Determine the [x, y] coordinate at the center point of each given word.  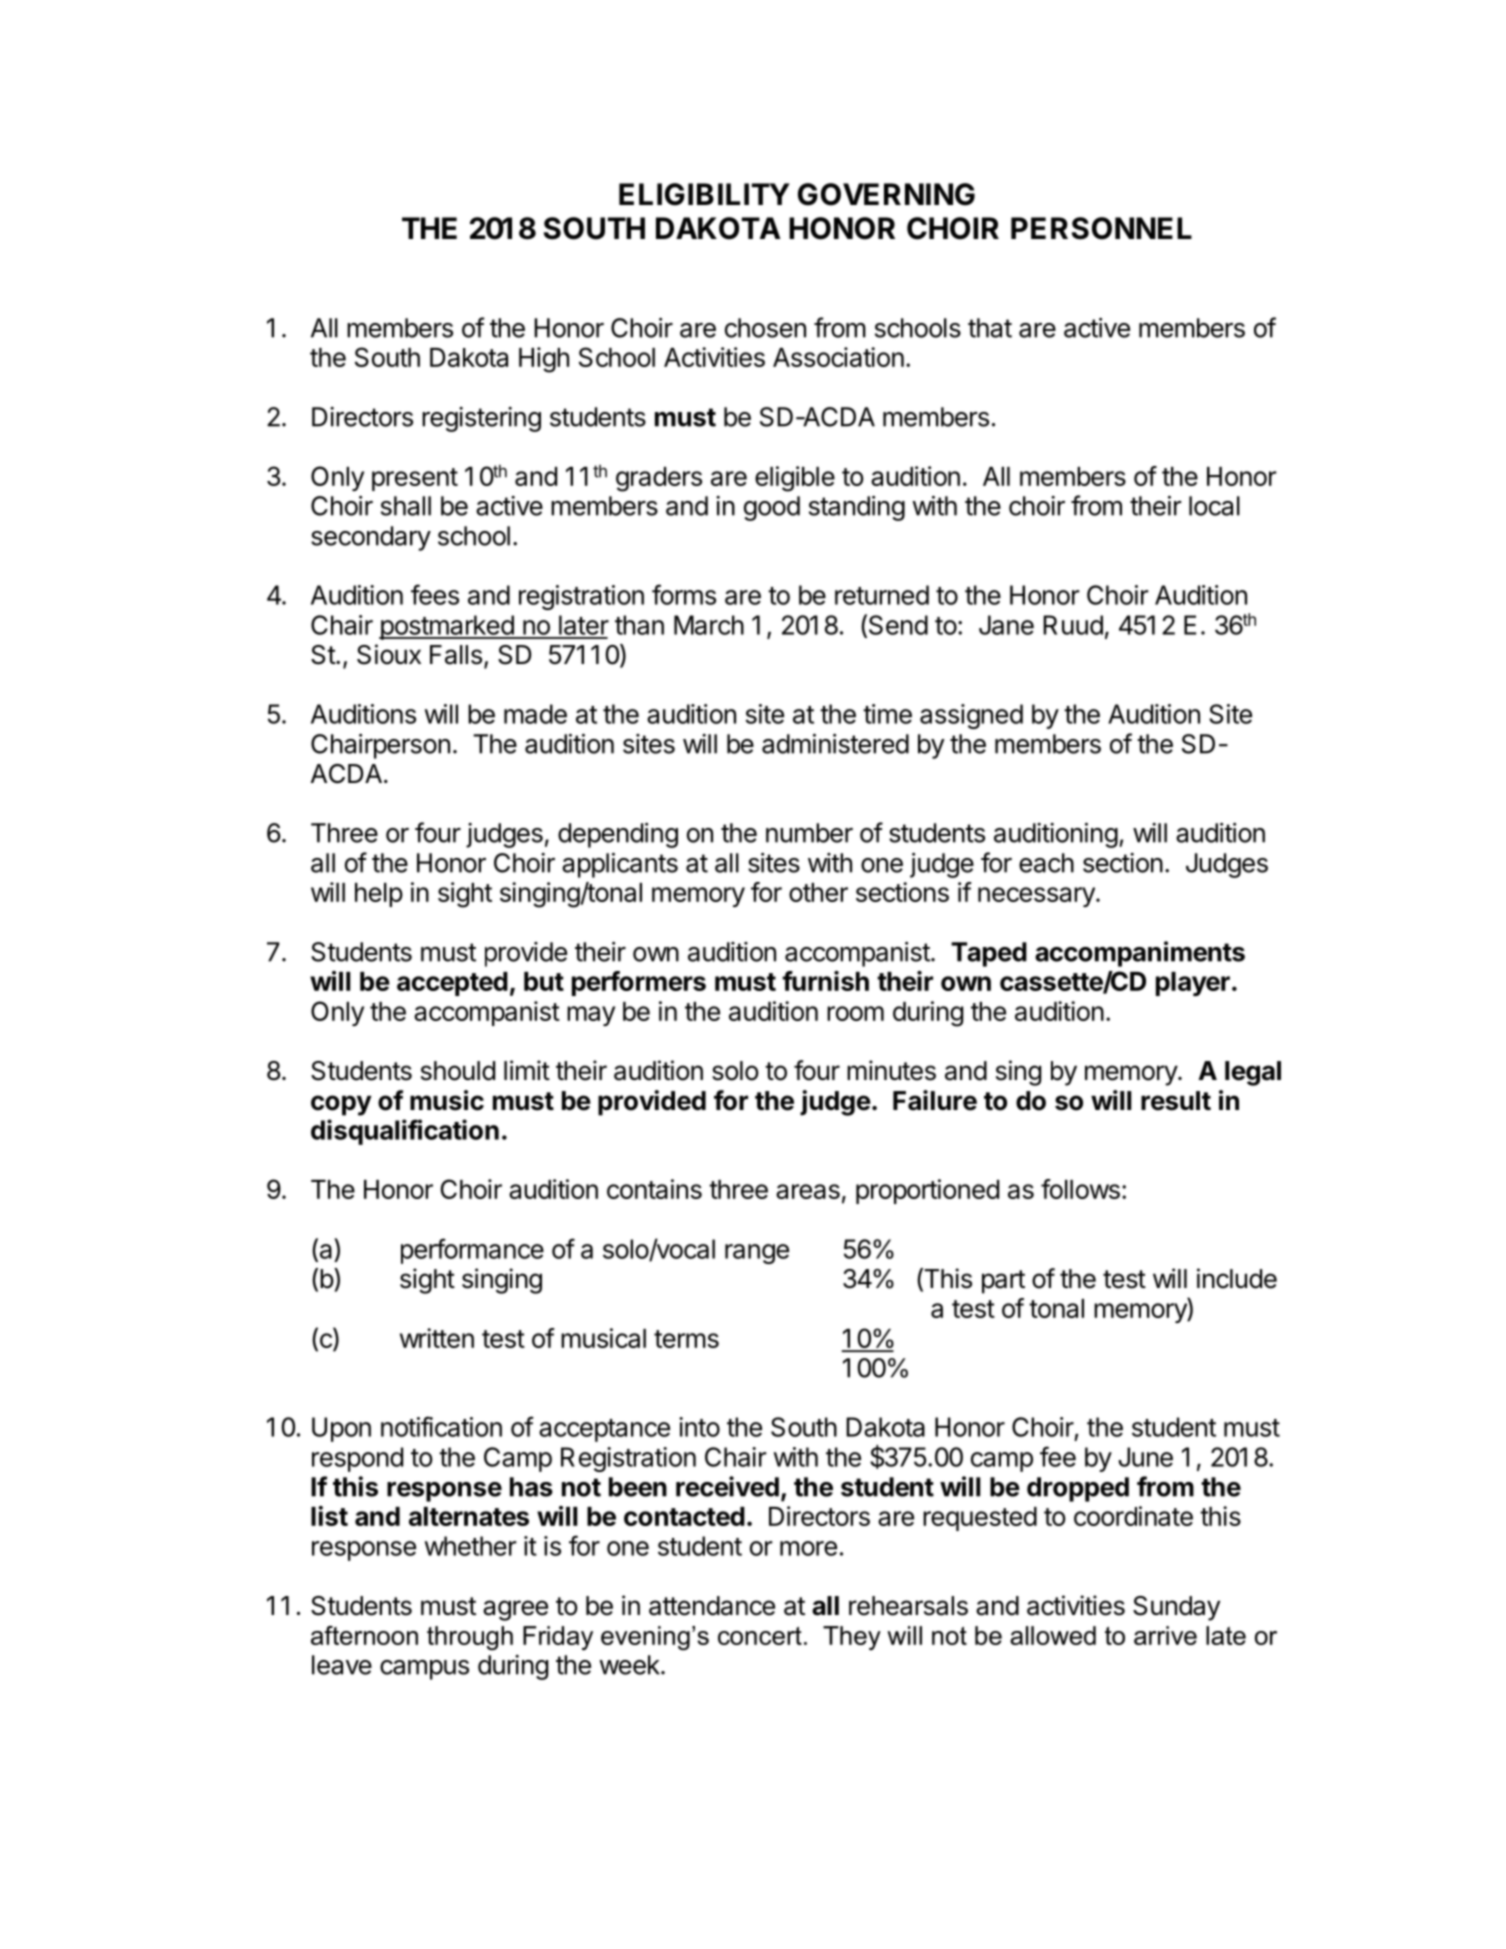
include [1237, 1278]
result [1176, 1101]
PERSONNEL [1101, 228]
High [544, 360]
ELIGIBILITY [704, 194]
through [470, 1638]
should [458, 1071]
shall [406, 506]
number [809, 833]
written [437, 1338]
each [1046, 863]
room [855, 1013]
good [772, 508]
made [535, 714]
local [1214, 506]
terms [686, 1339]
